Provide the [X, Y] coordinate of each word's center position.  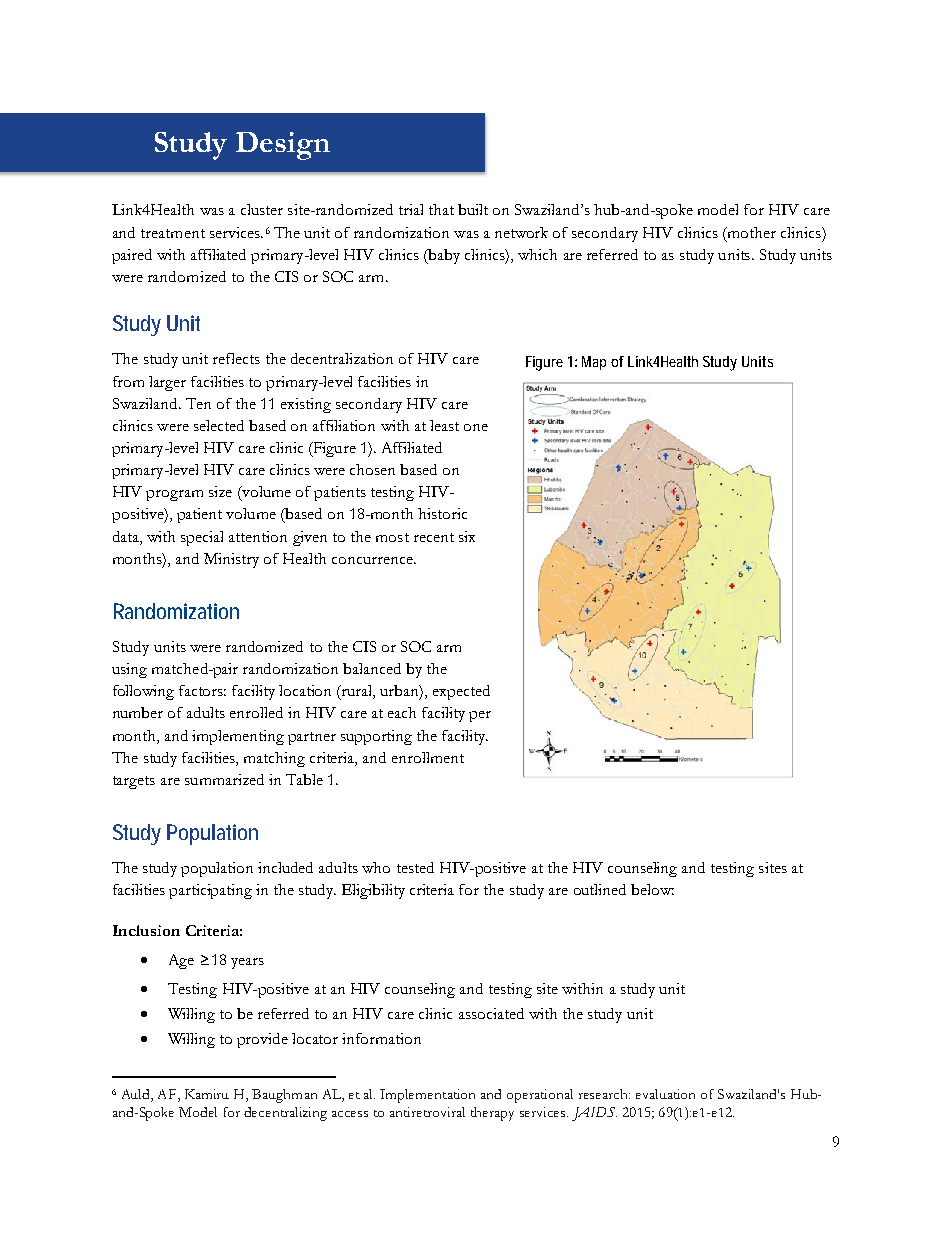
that [441, 209]
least [444, 425]
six [467, 536]
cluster [262, 209]
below [652, 889]
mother [751, 232]
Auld [137, 1095]
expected [461, 692]
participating [210, 891]
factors [202, 690]
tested [415, 867]
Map [594, 363]
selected [219, 425]
